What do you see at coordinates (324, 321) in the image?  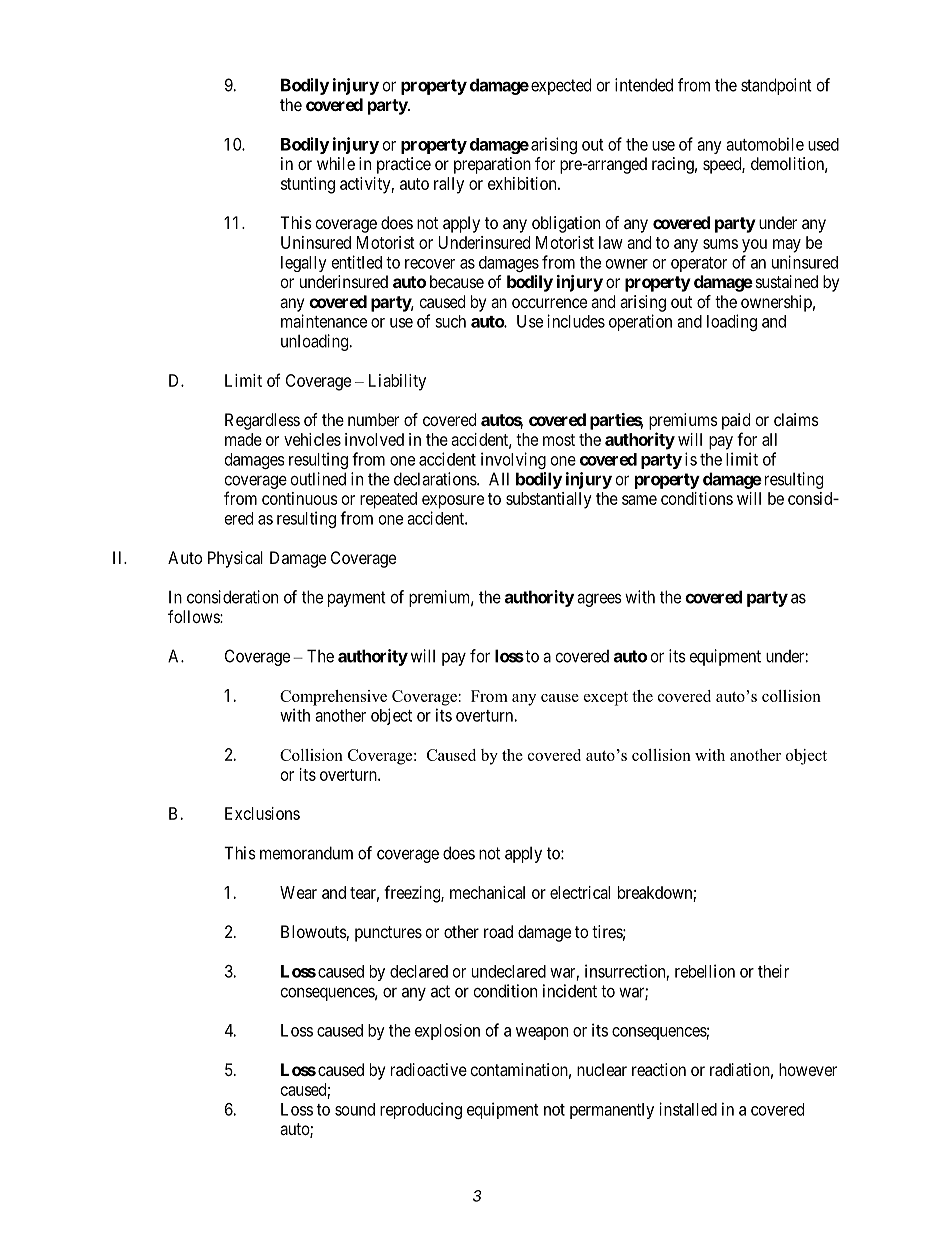 I see `maintenance` at bounding box center [324, 321].
